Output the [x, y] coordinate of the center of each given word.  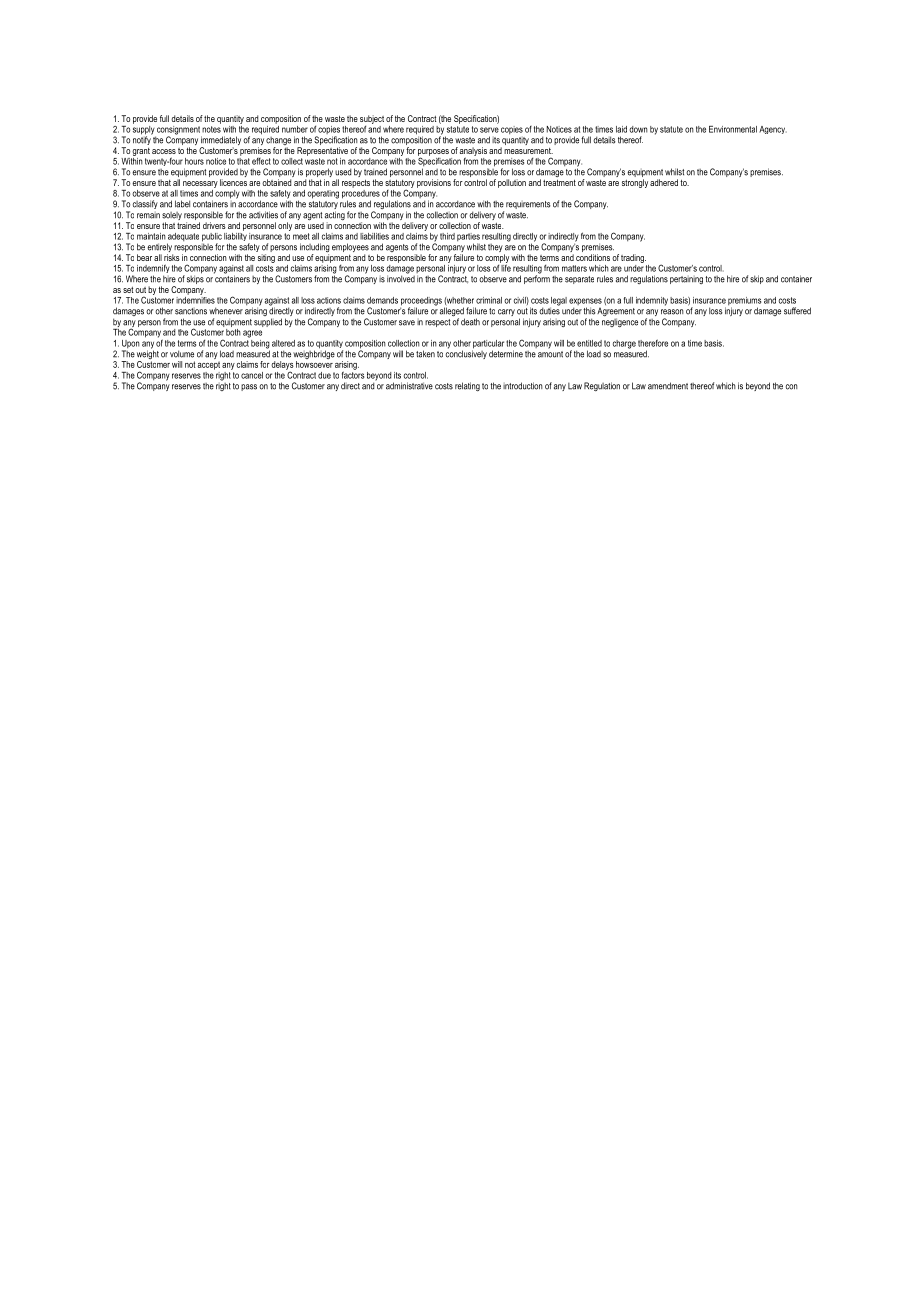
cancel [252, 375]
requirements [528, 205]
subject [372, 120]
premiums [744, 302]
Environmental [733, 129]
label [182, 204]
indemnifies [195, 299]
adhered [664, 182]
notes [211, 128]
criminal [489, 300]
